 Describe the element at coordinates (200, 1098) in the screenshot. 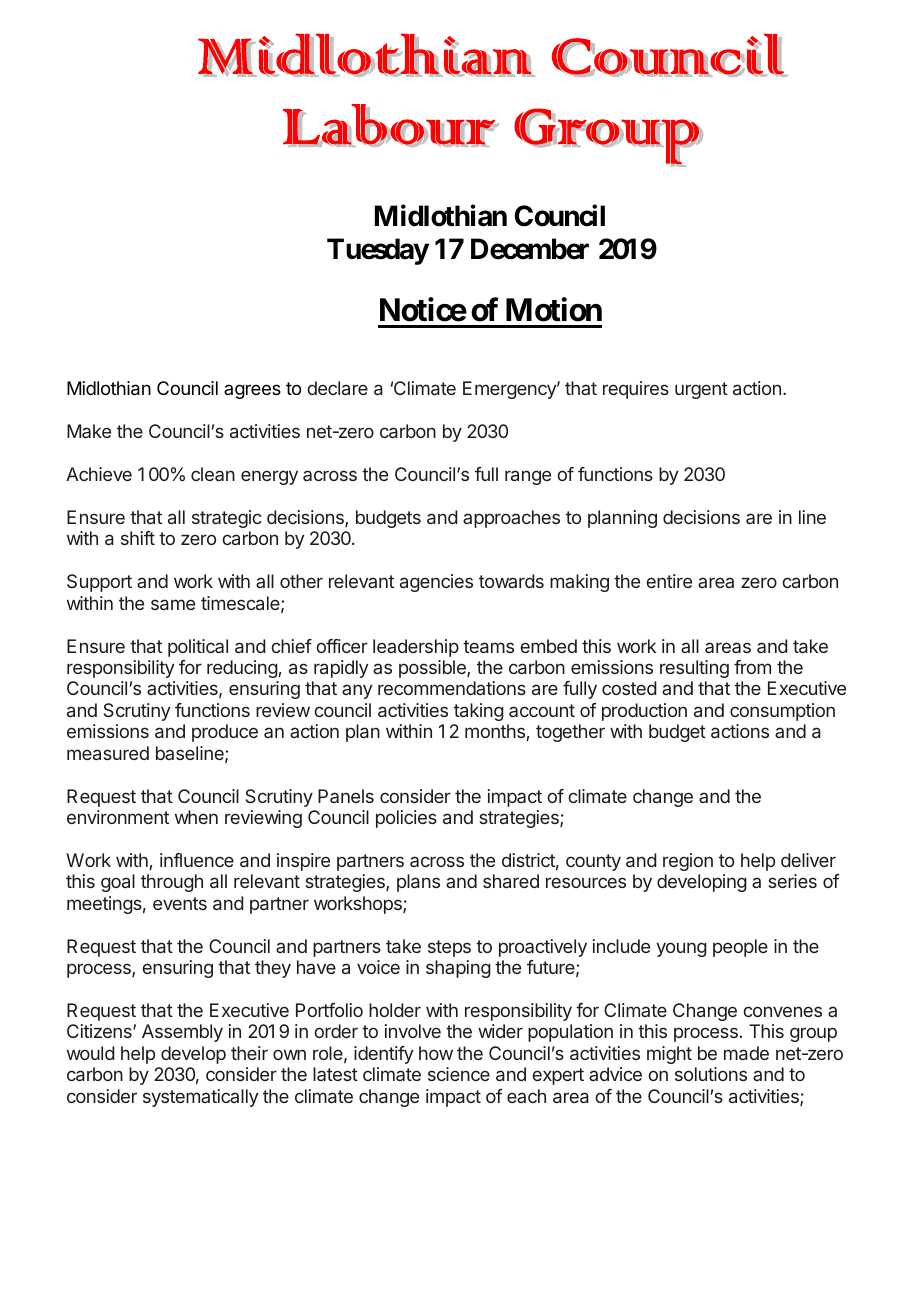

I see `systematically` at that location.
